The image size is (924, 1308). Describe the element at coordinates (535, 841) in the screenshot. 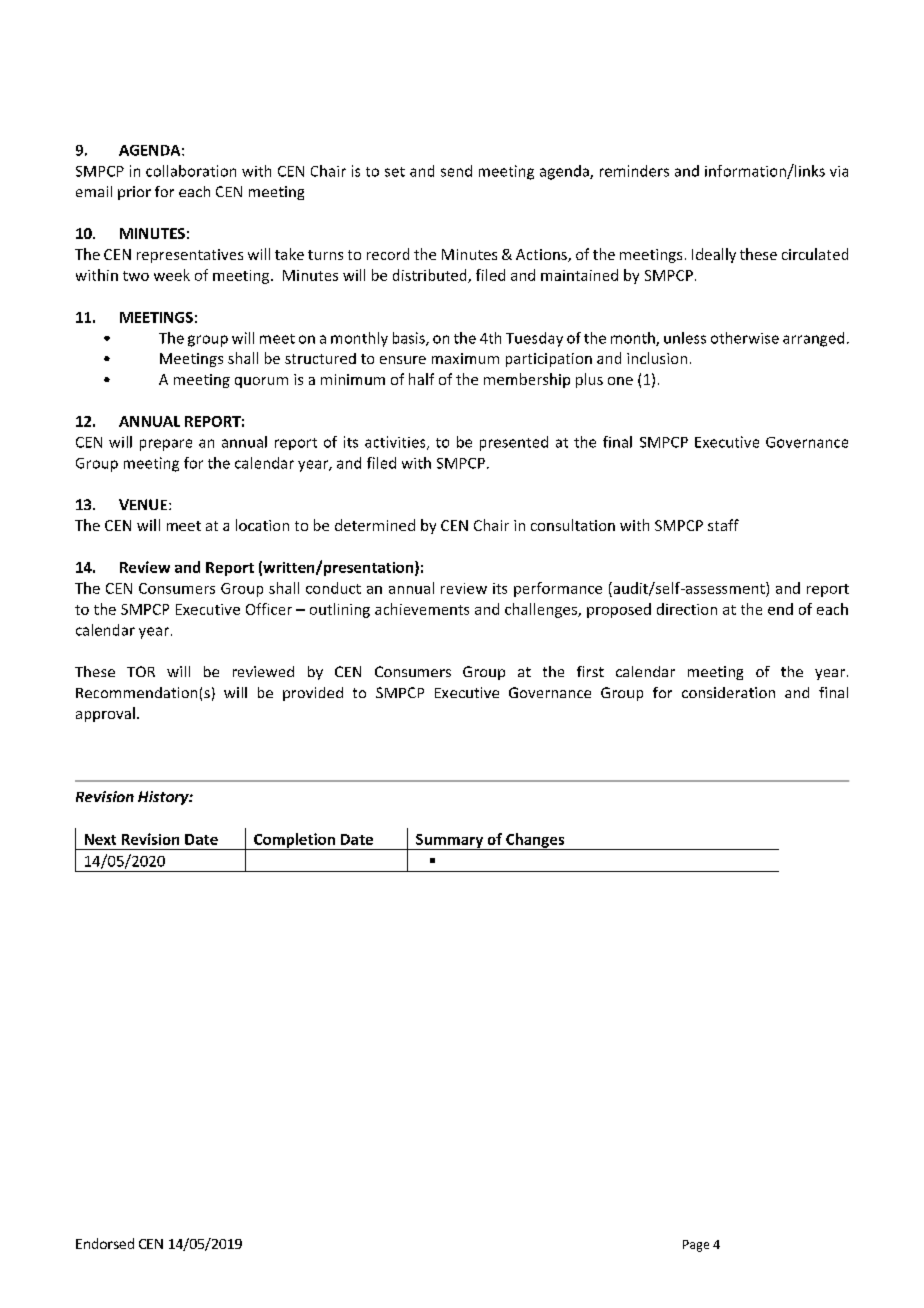

I see `Changes` at that location.
